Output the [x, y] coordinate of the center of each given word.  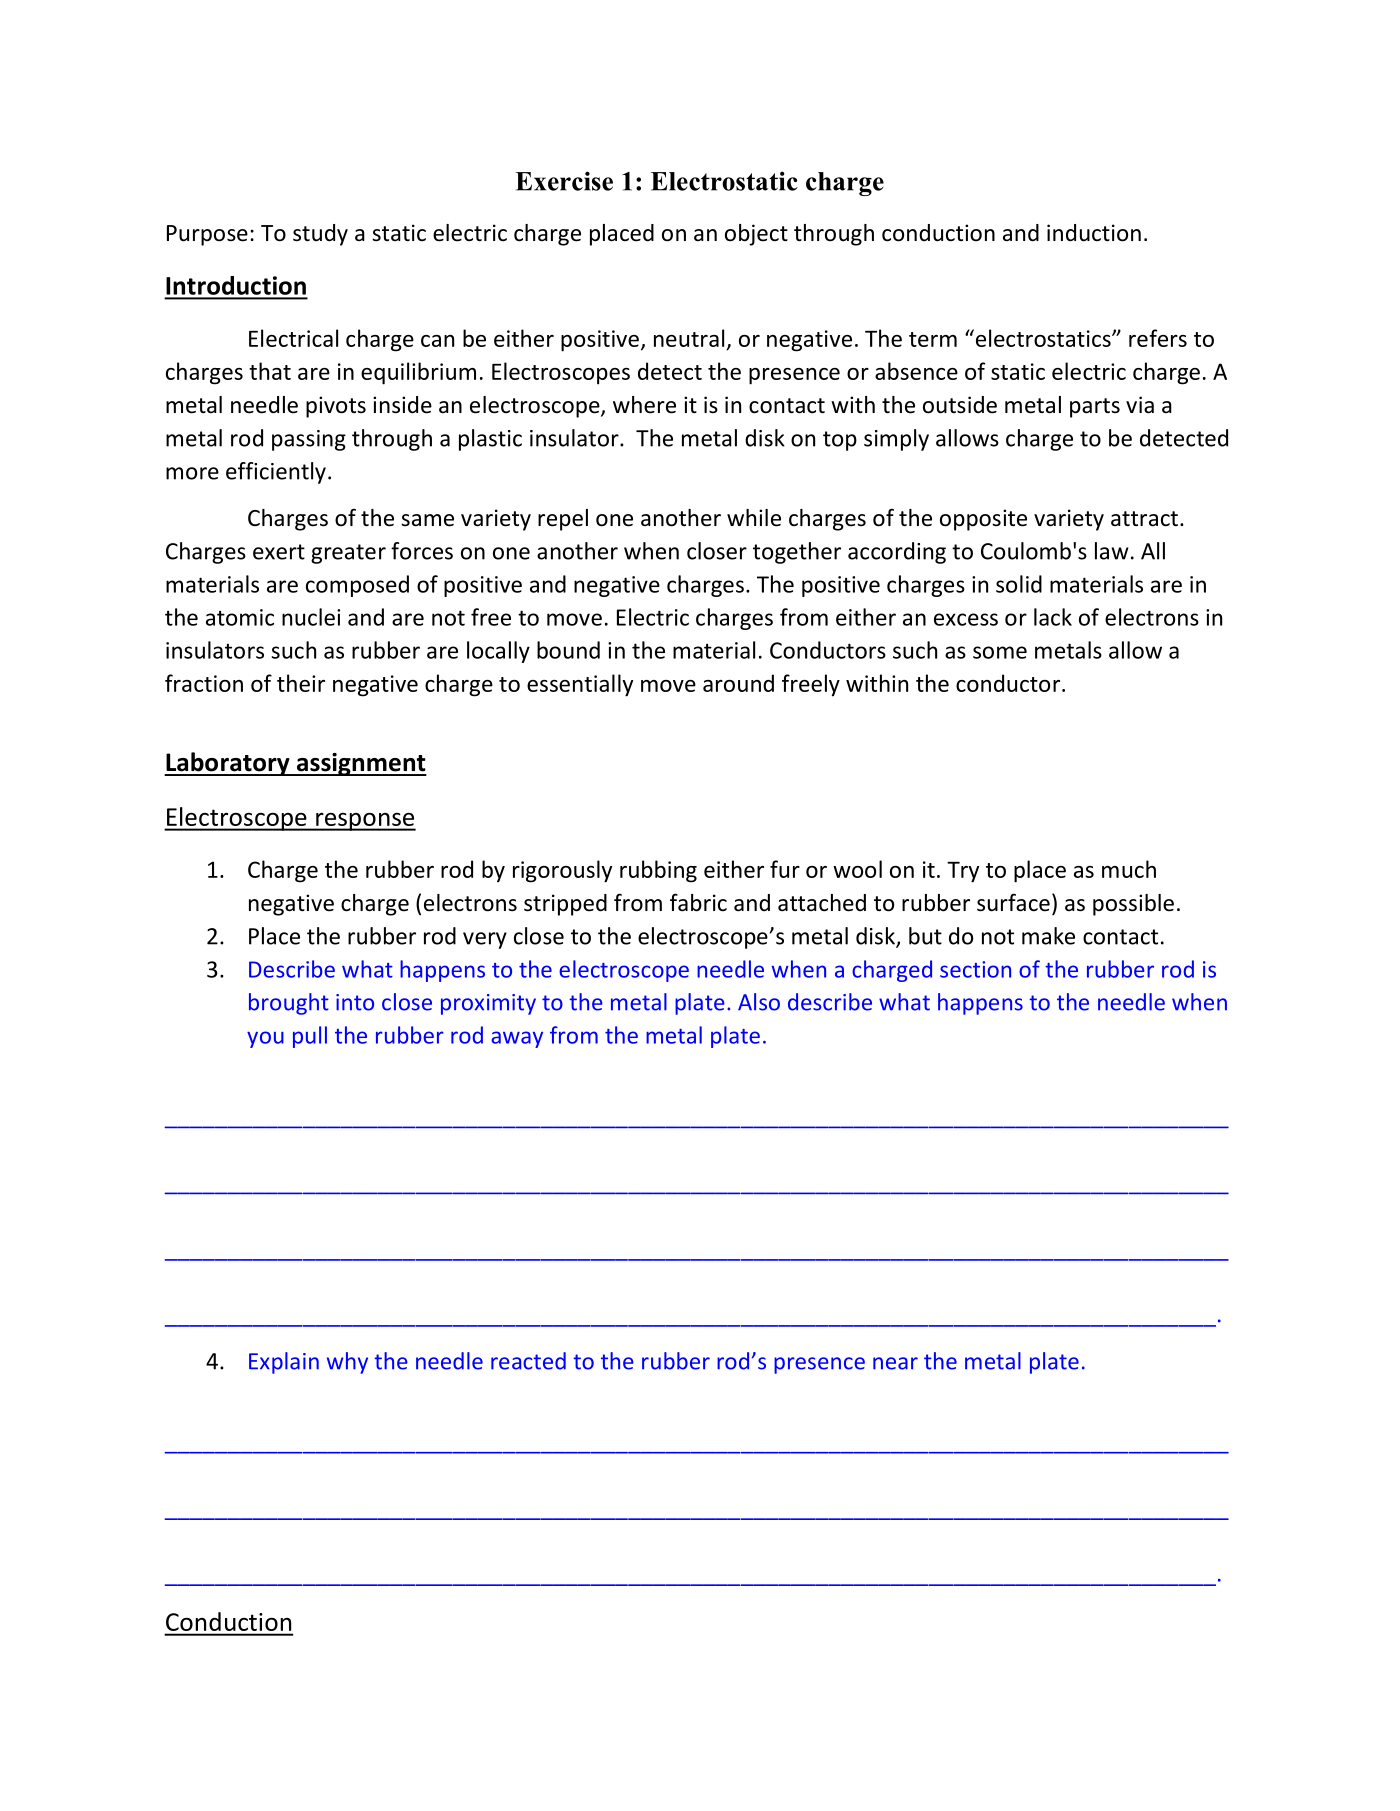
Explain [284, 1363]
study [320, 235]
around [738, 683]
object [756, 235]
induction [1094, 233]
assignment [360, 764]
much [1129, 869]
